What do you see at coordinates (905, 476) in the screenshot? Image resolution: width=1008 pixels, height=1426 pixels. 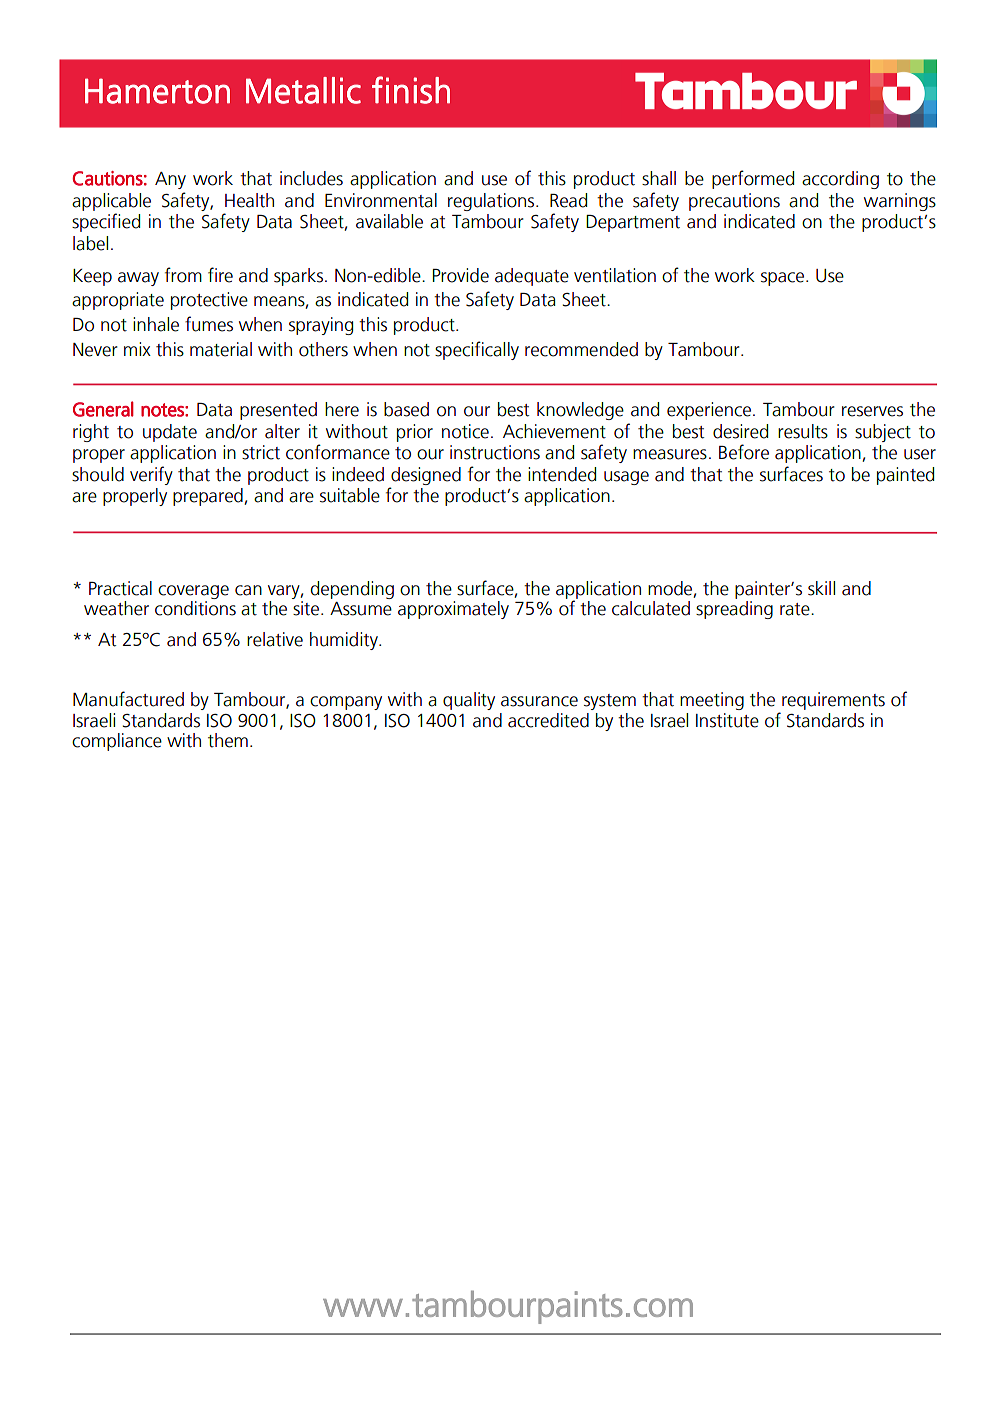 I see `painted` at bounding box center [905, 476].
